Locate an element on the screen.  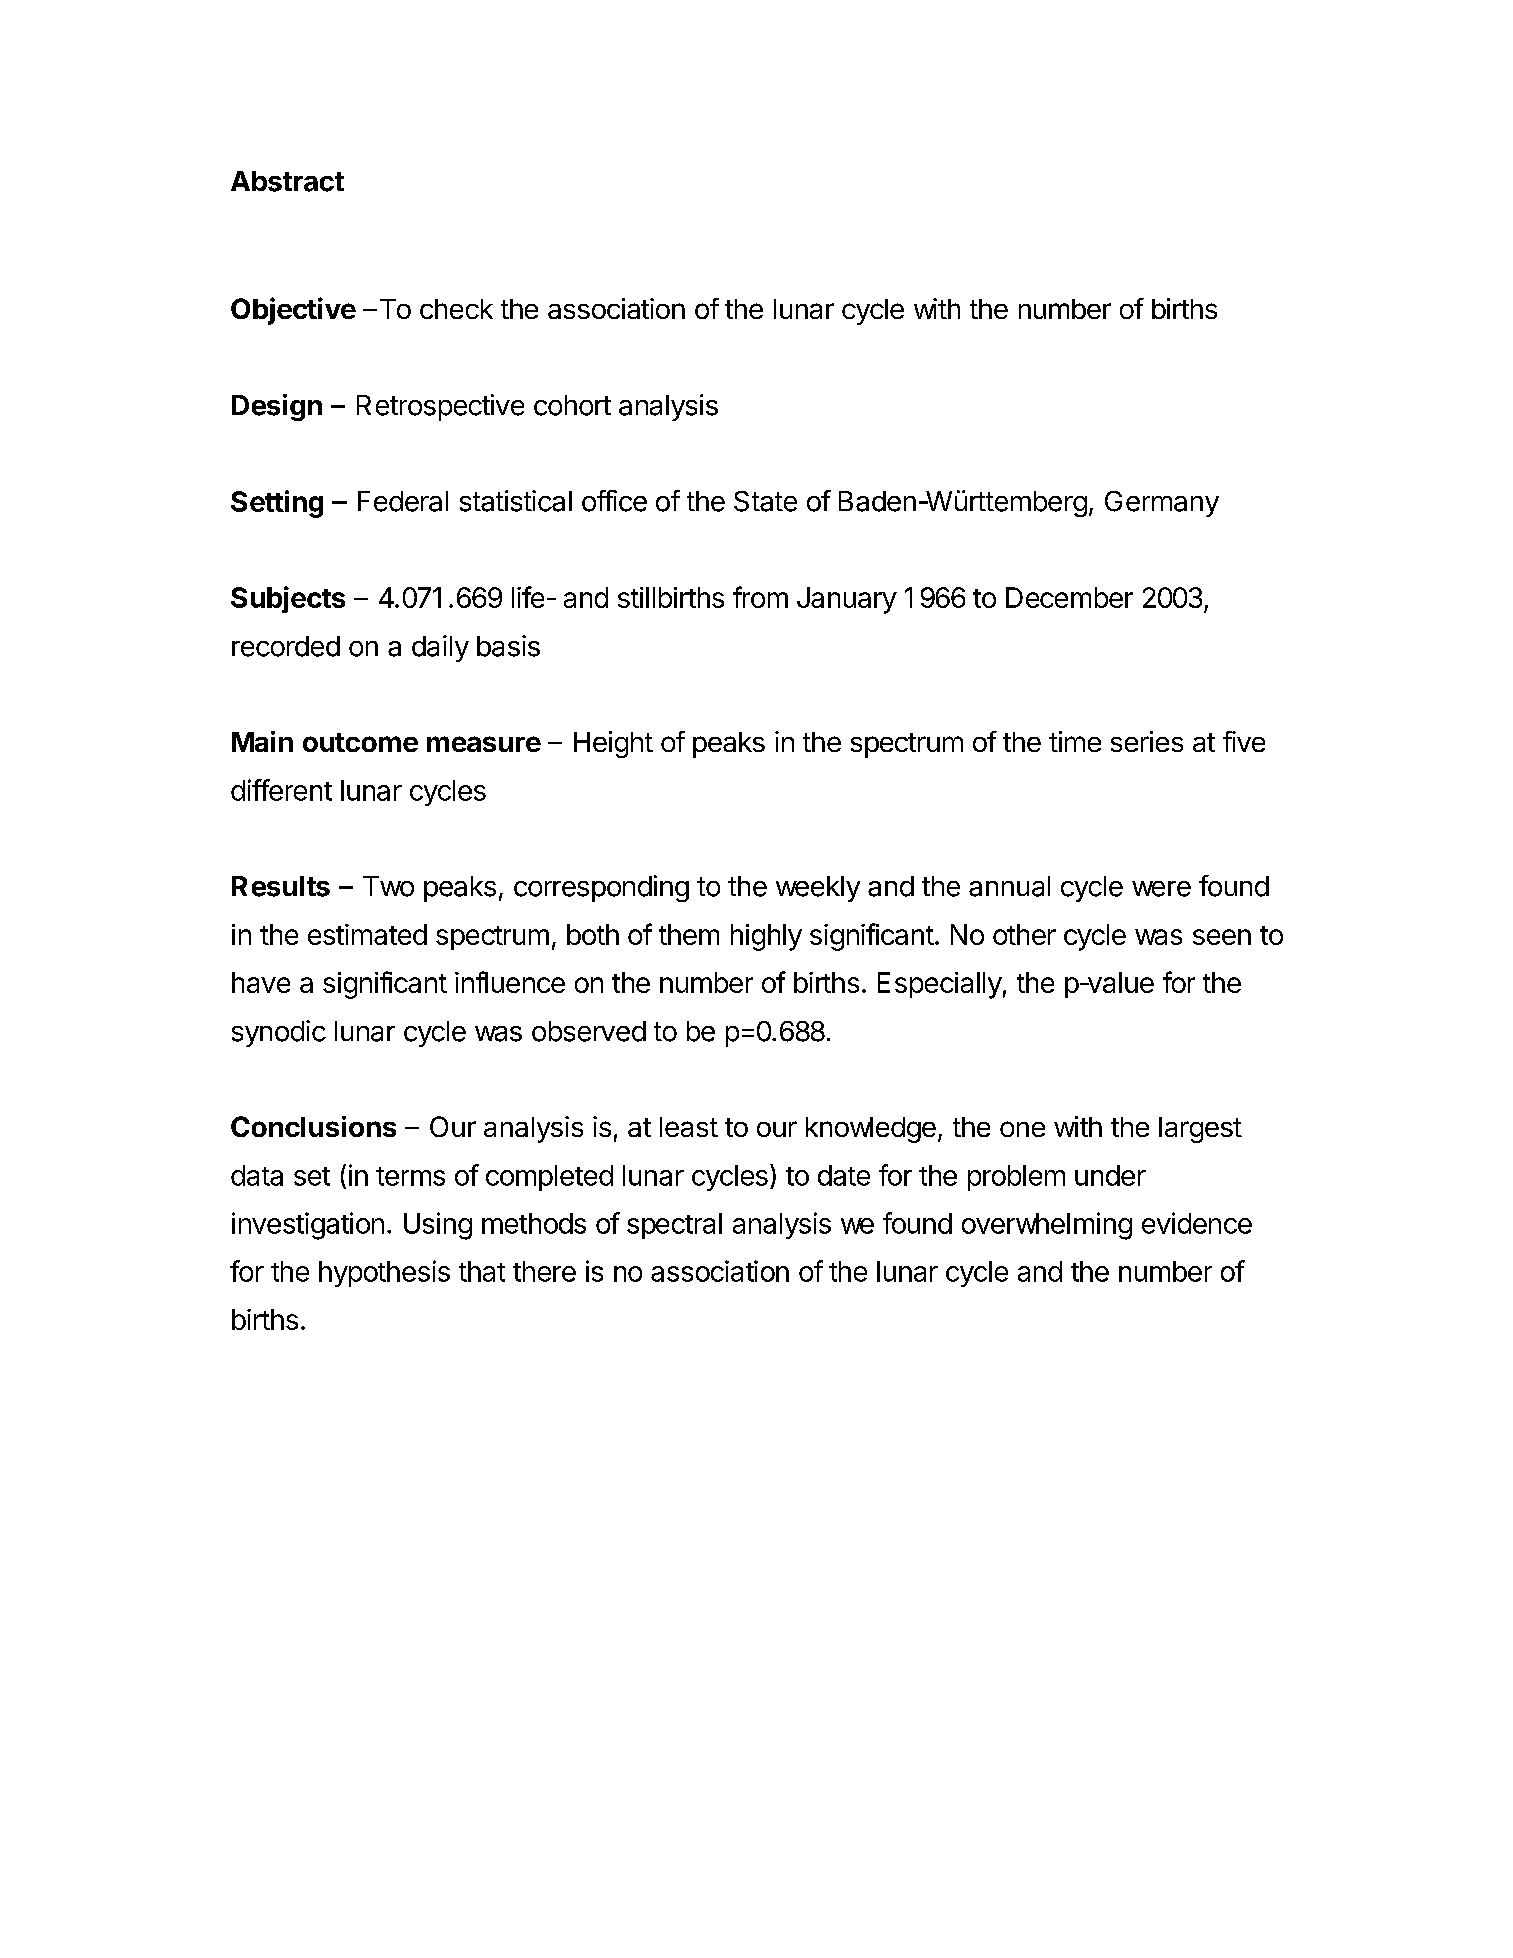
hypothesis is located at coordinates (384, 1273).
